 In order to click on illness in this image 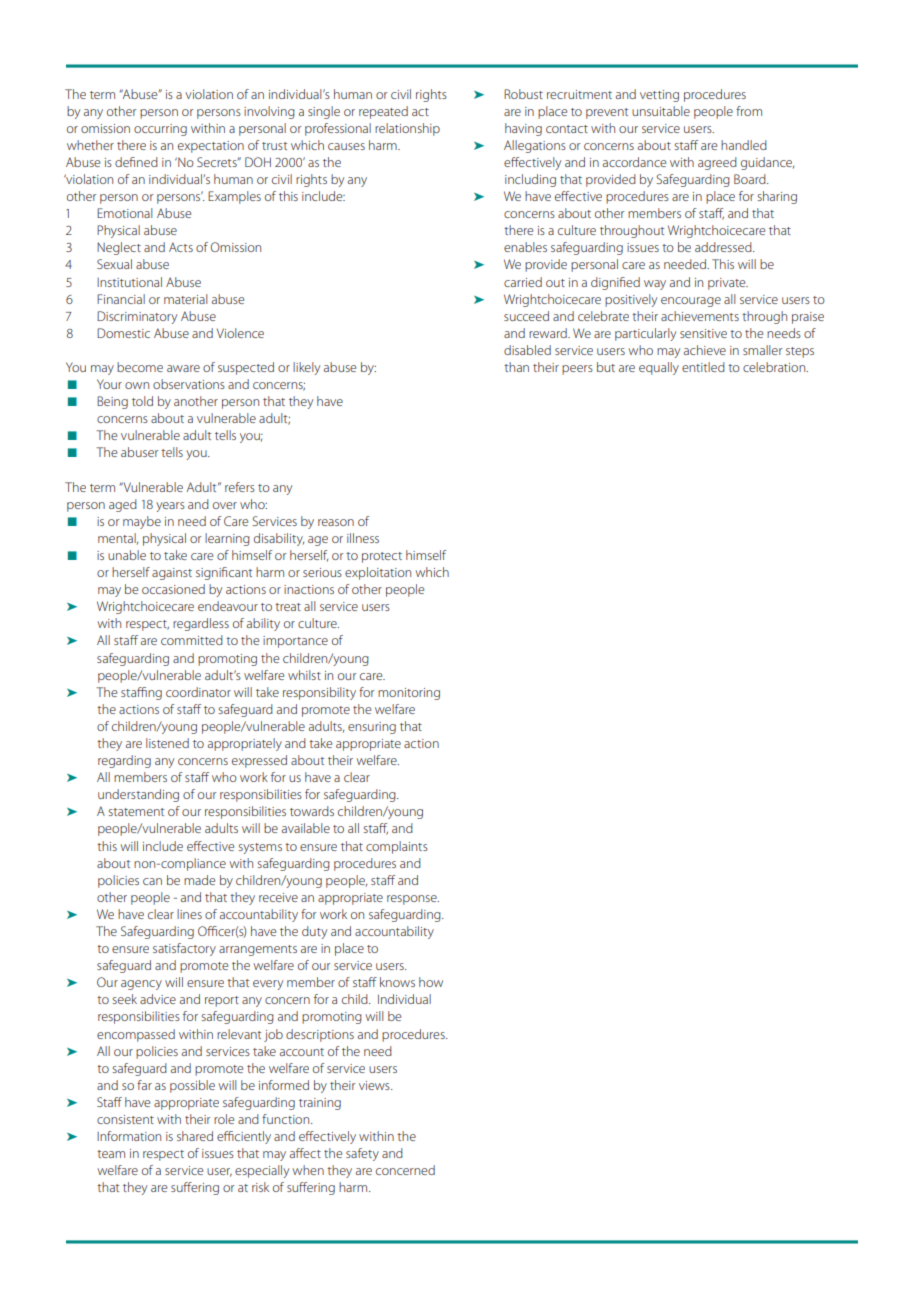, I will do `click(363, 538)`.
